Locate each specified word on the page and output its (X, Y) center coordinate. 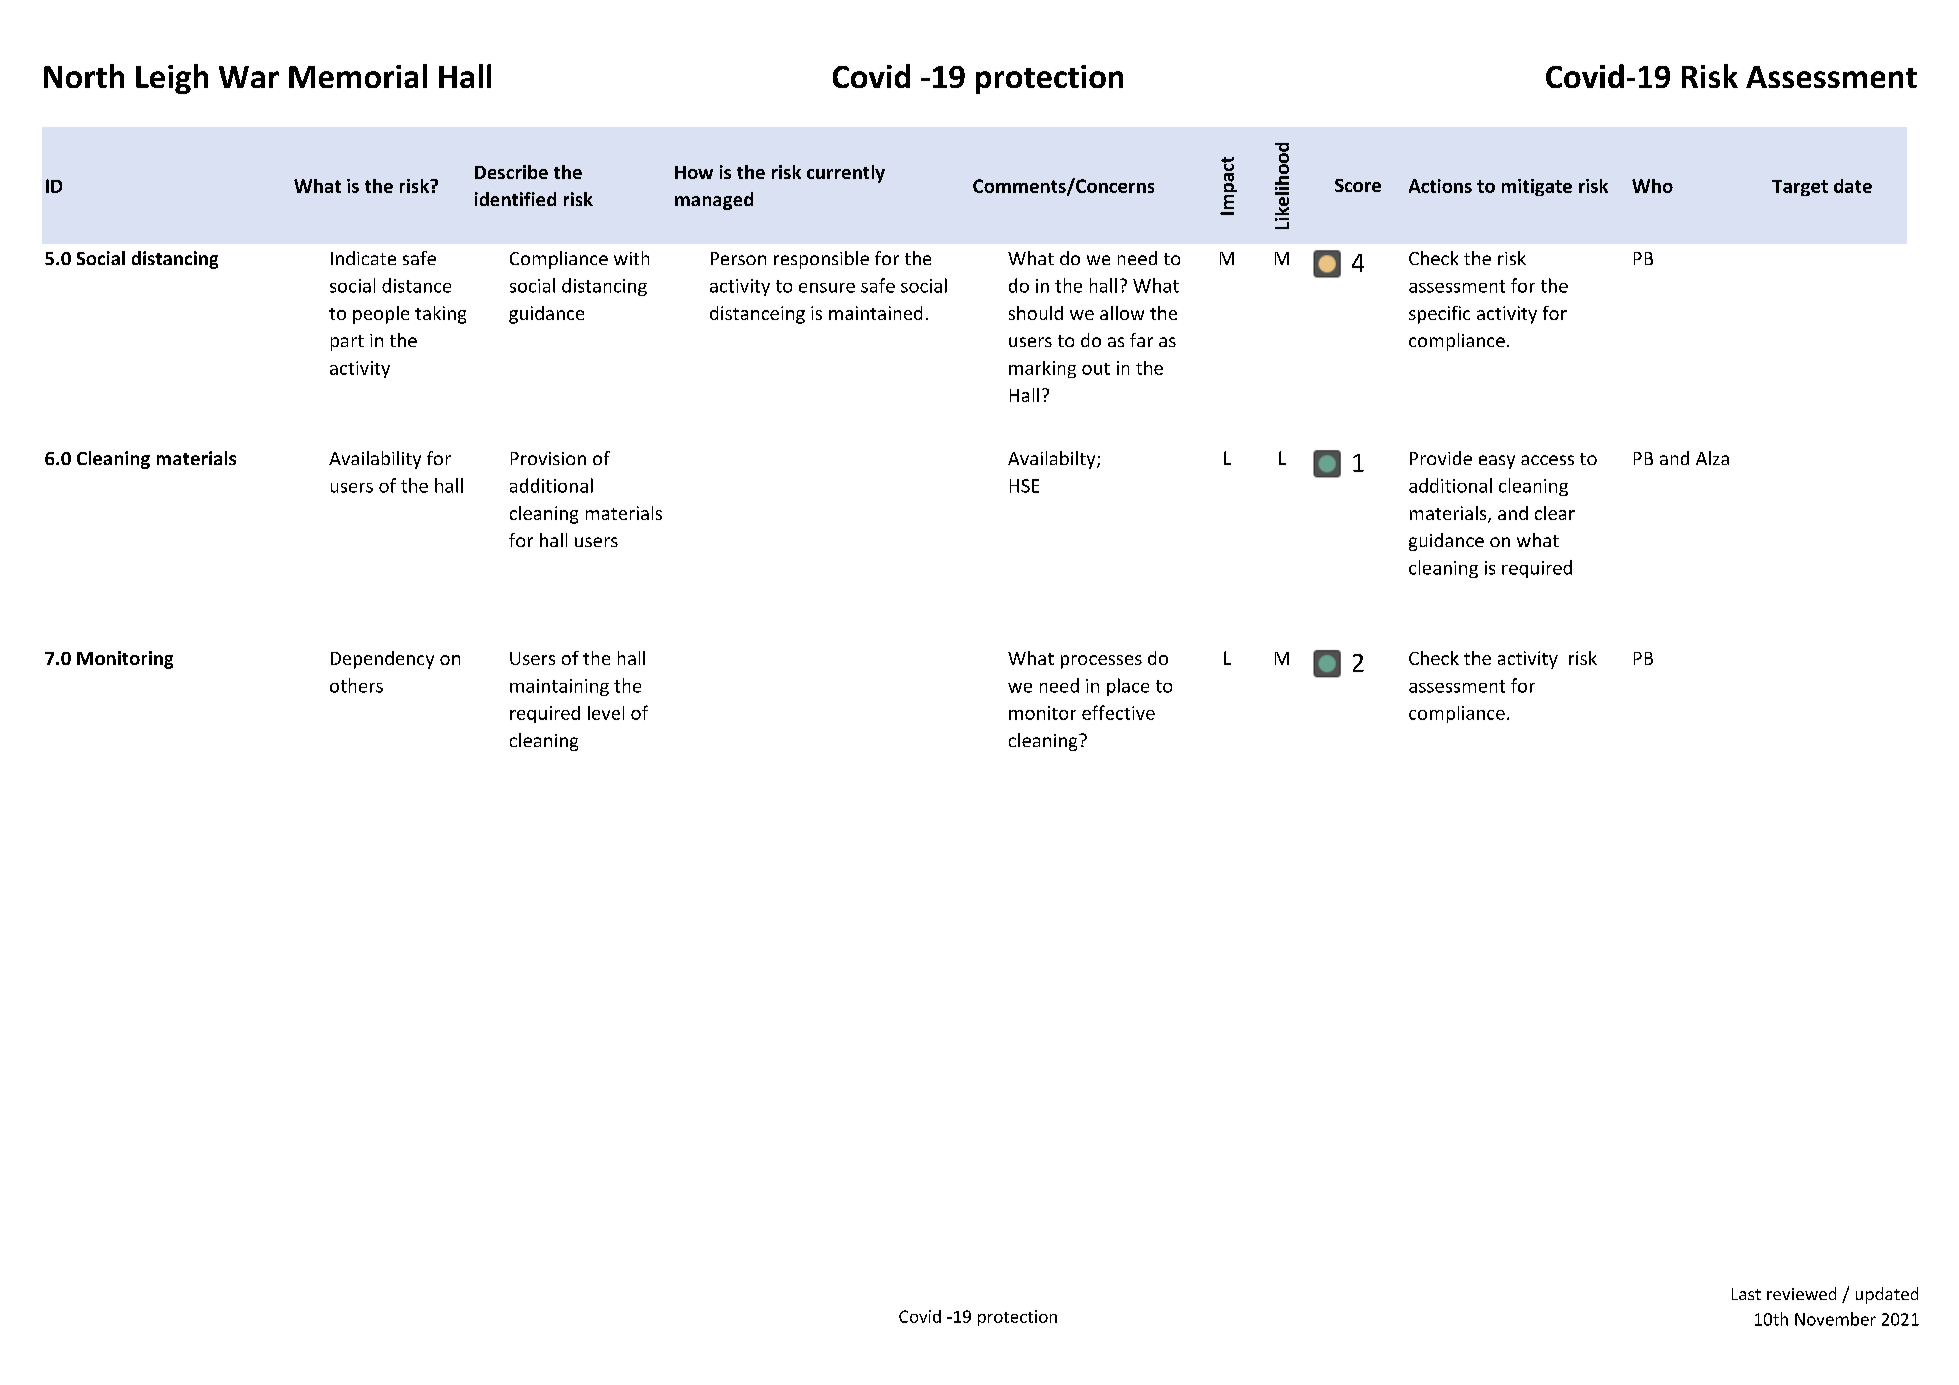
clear (1555, 513)
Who (1652, 186)
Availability (375, 460)
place (1128, 687)
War (249, 77)
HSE (1024, 486)
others (356, 685)
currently (846, 174)
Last (1746, 1294)
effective (1118, 712)
